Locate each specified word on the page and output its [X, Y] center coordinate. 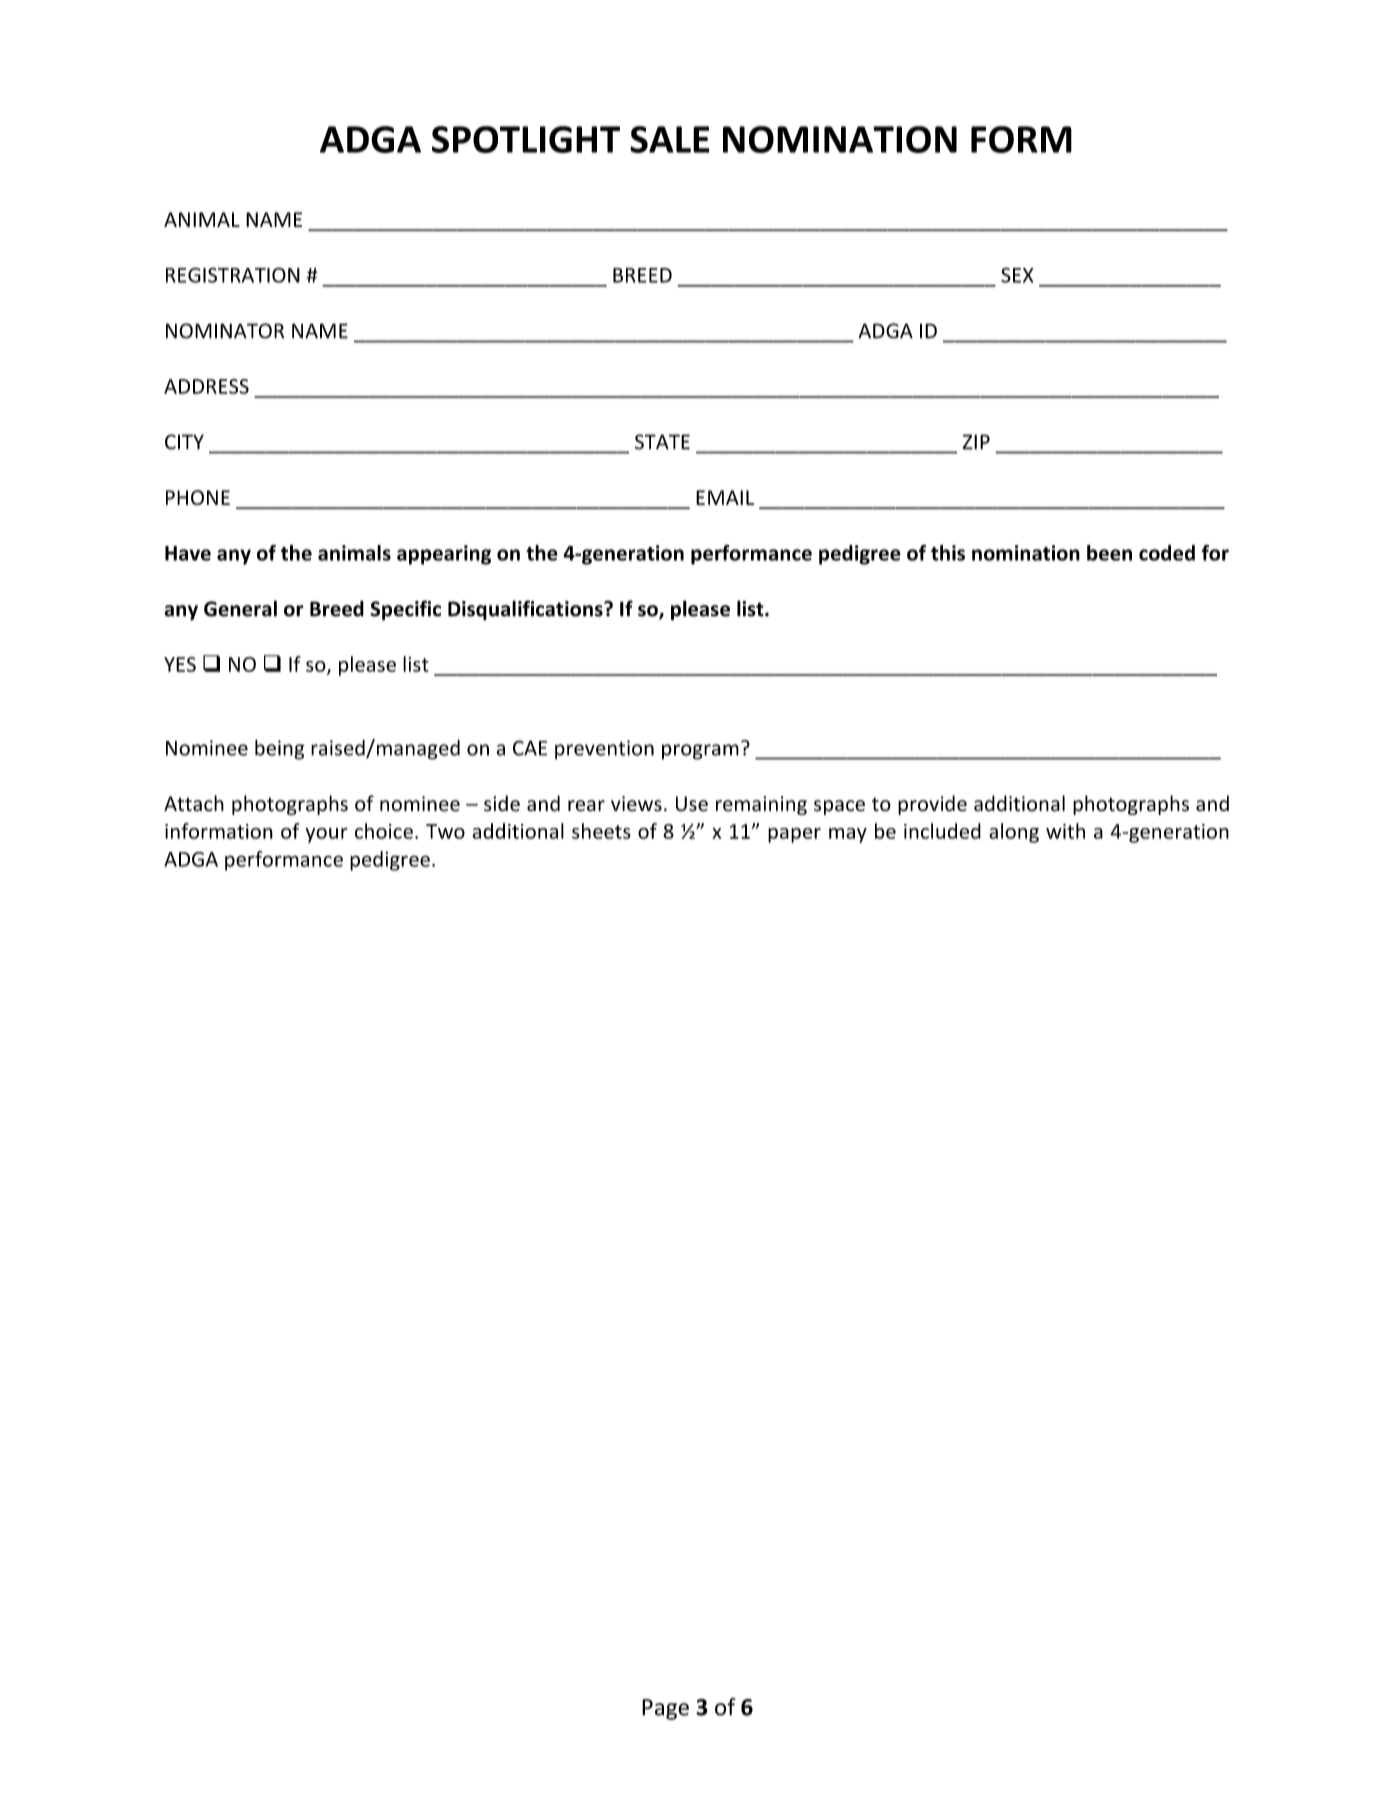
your [326, 835]
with [1065, 831]
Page [665, 1709]
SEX [1017, 275]
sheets [601, 831]
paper [794, 835]
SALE [670, 139]
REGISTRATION [233, 275]
